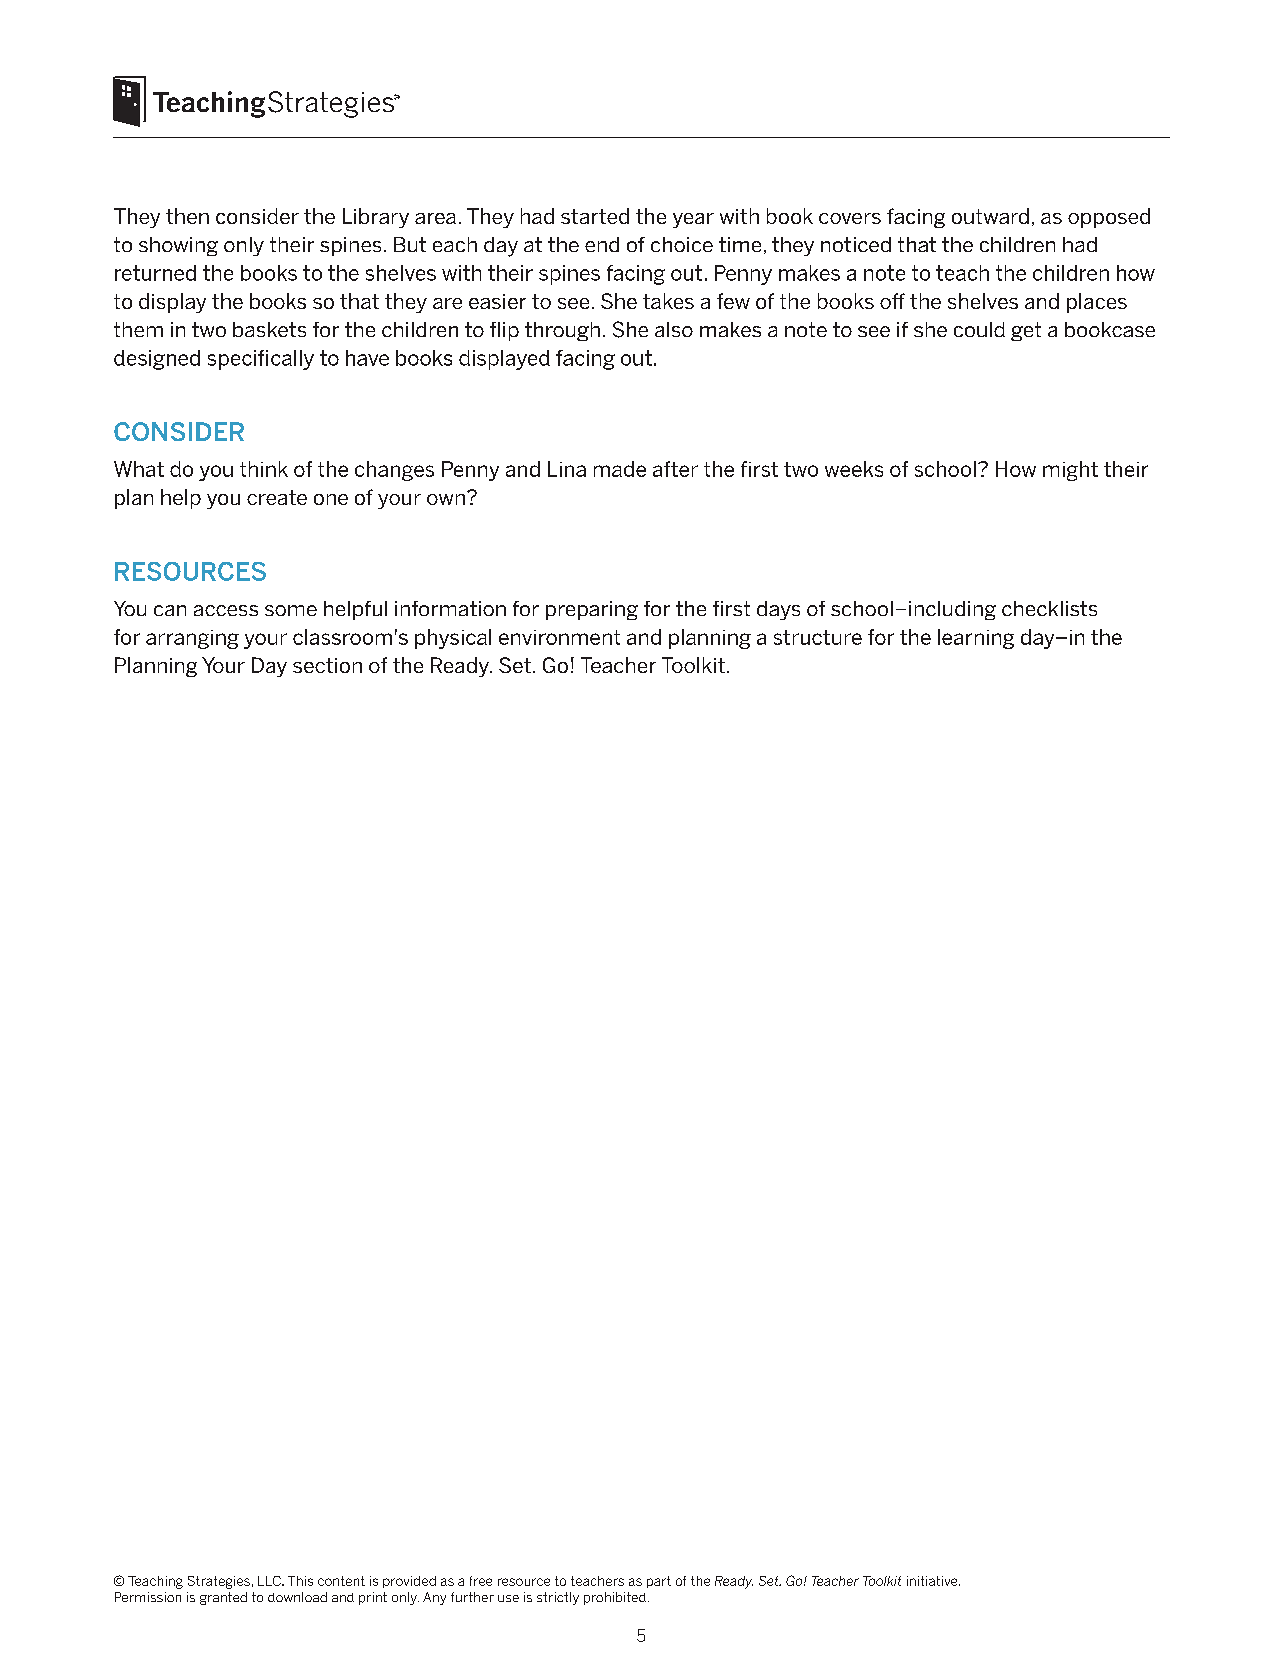 This page has height=1660, width=1283. Describe the element at coordinates (327, 665) in the page. I see `section` at that location.
